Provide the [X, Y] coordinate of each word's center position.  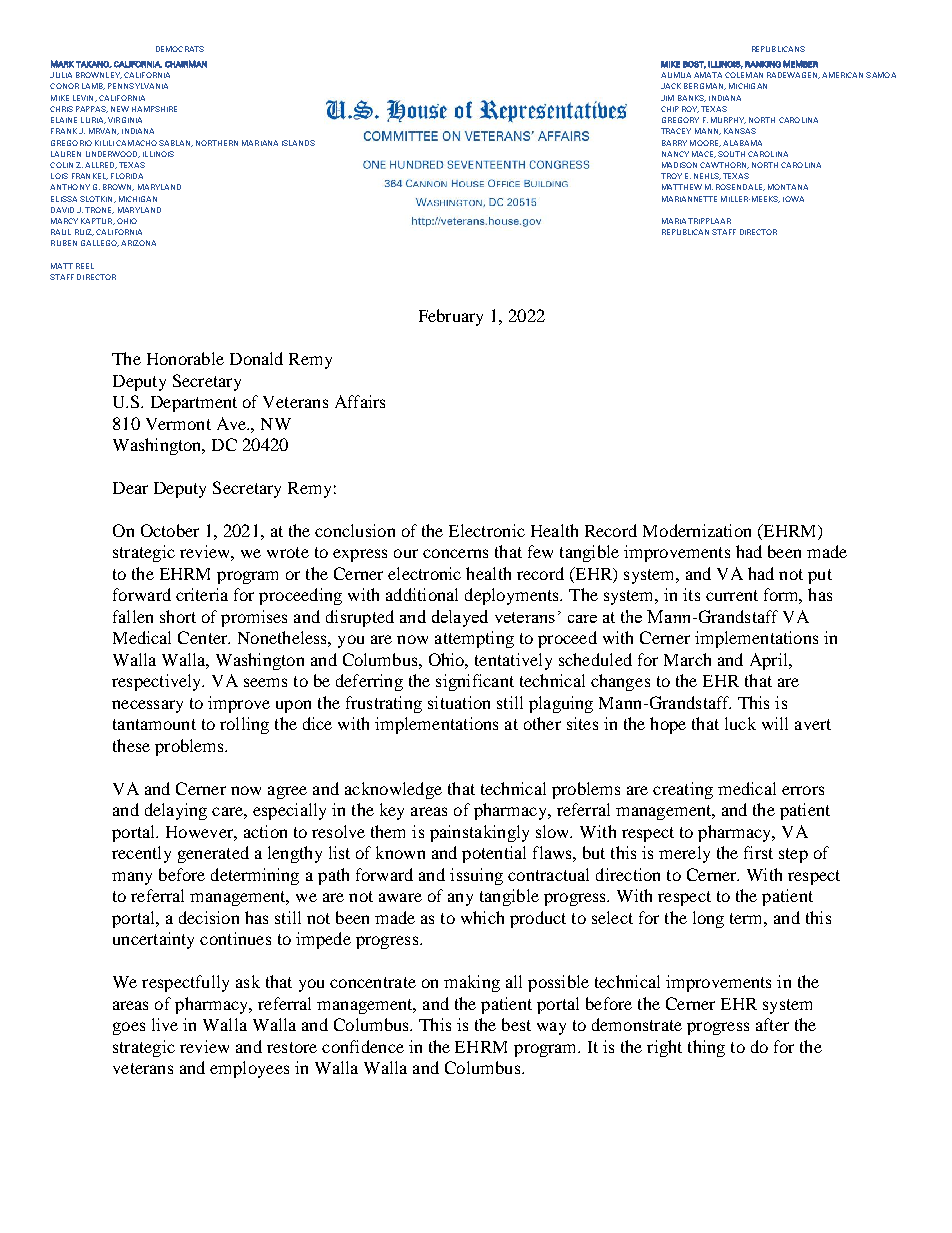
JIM [667, 98]
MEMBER [800, 64]
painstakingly [479, 833]
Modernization [697, 530]
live [165, 1024]
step [793, 855]
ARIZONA [138, 243]
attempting [474, 639]
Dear [130, 488]
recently [141, 854]
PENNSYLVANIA [138, 86]
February [451, 317]
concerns [455, 553]
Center [204, 637]
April [770, 661]
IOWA [793, 199]
